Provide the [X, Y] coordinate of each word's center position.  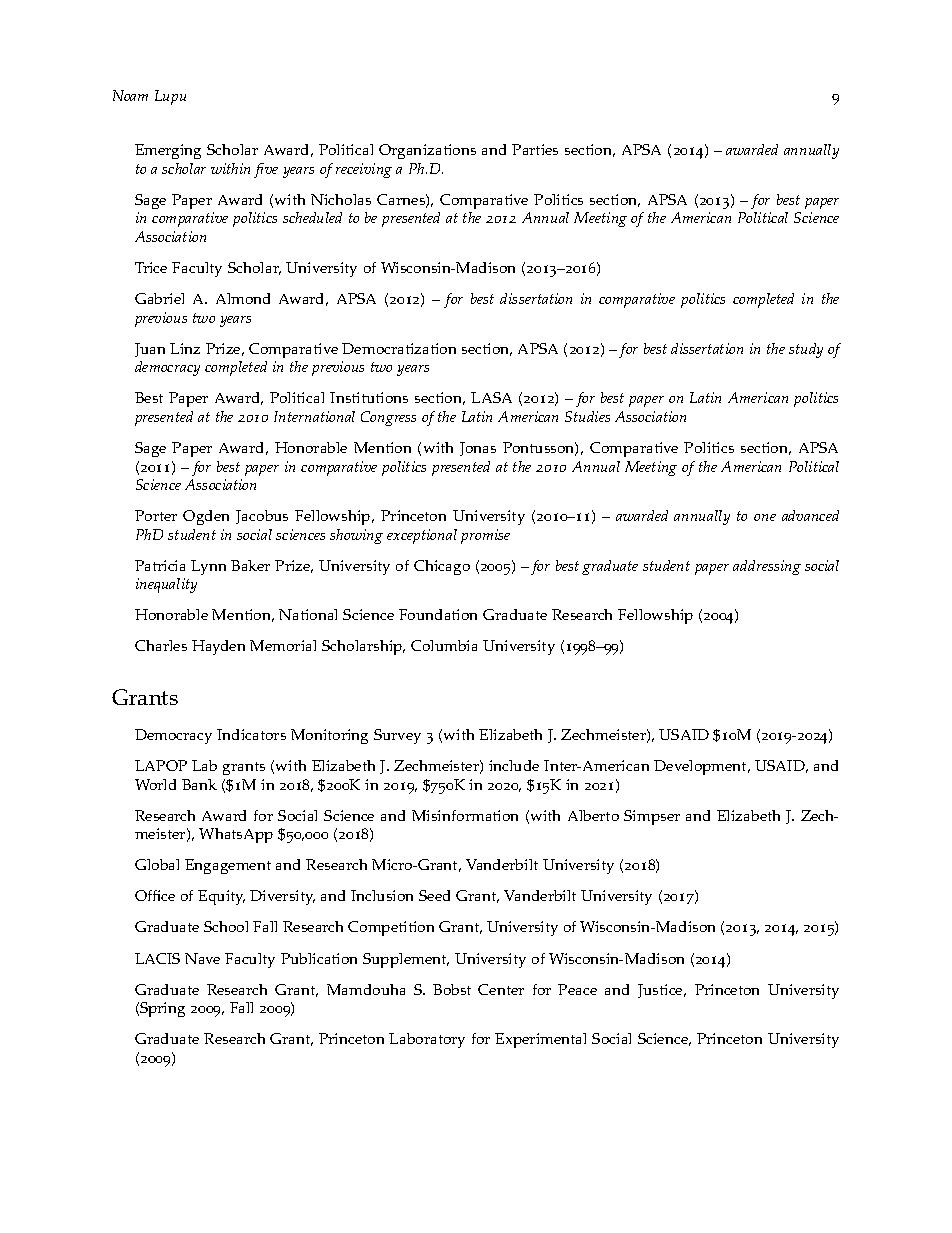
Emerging [168, 151]
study [806, 350]
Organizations [427, 151]
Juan [150, 350]
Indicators [251, 734]
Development [701, 767]
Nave [202, 958]
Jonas [478, 449]
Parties [535, 149]
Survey [397, 736]
